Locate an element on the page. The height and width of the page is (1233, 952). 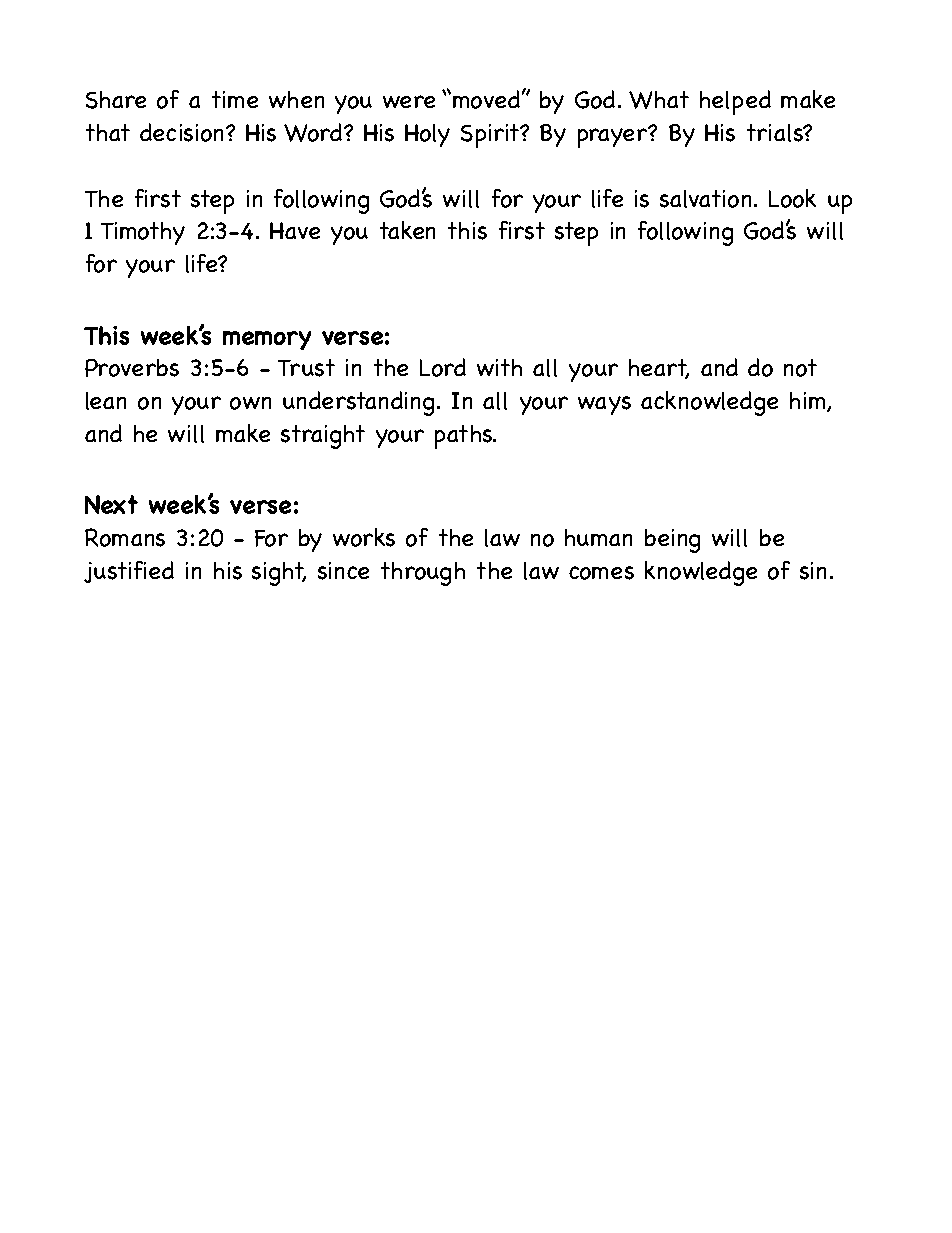
being is located at coordinates (672, 541).
